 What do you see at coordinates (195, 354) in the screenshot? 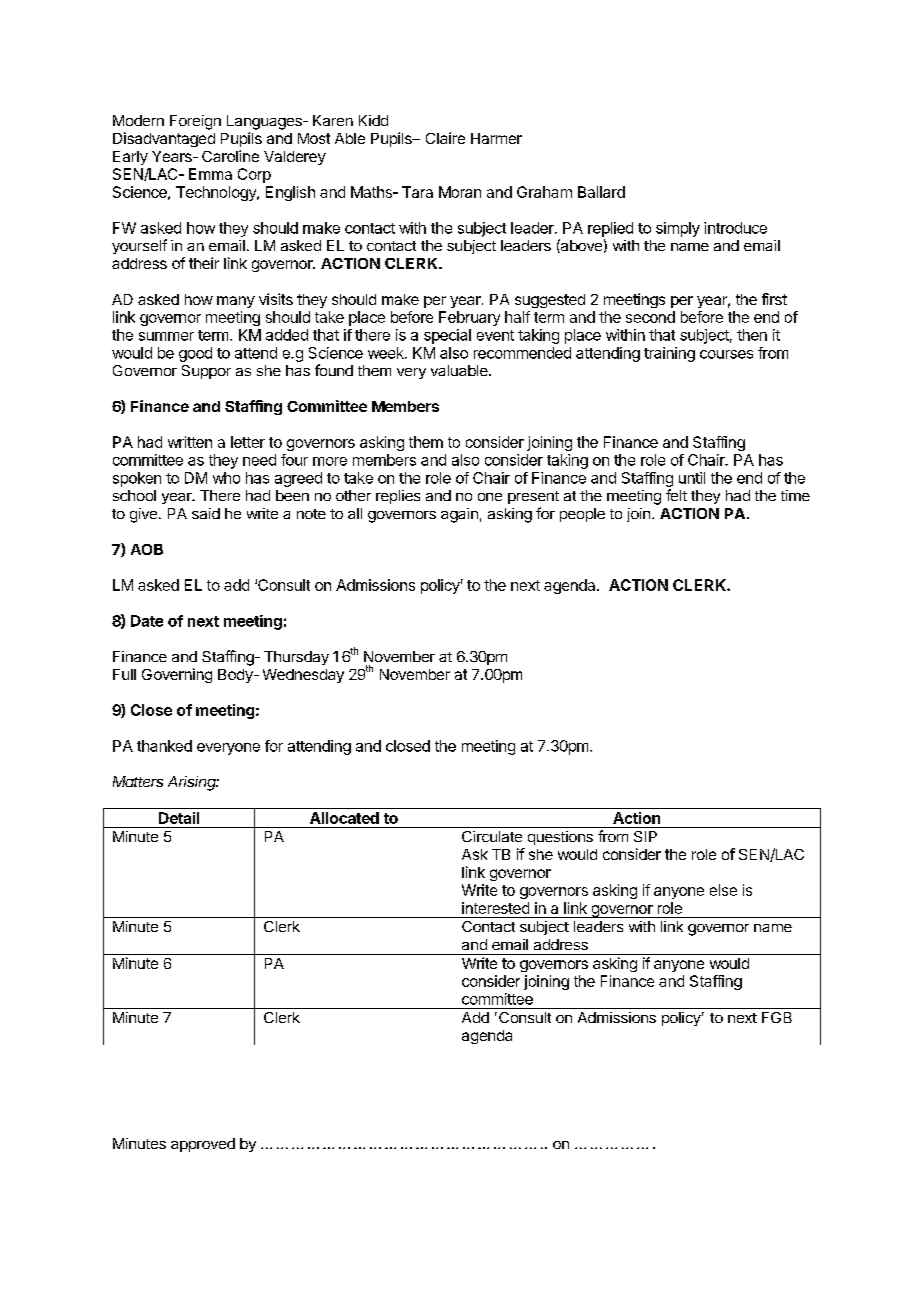
I see `good` at bounding box center [195, 354].
